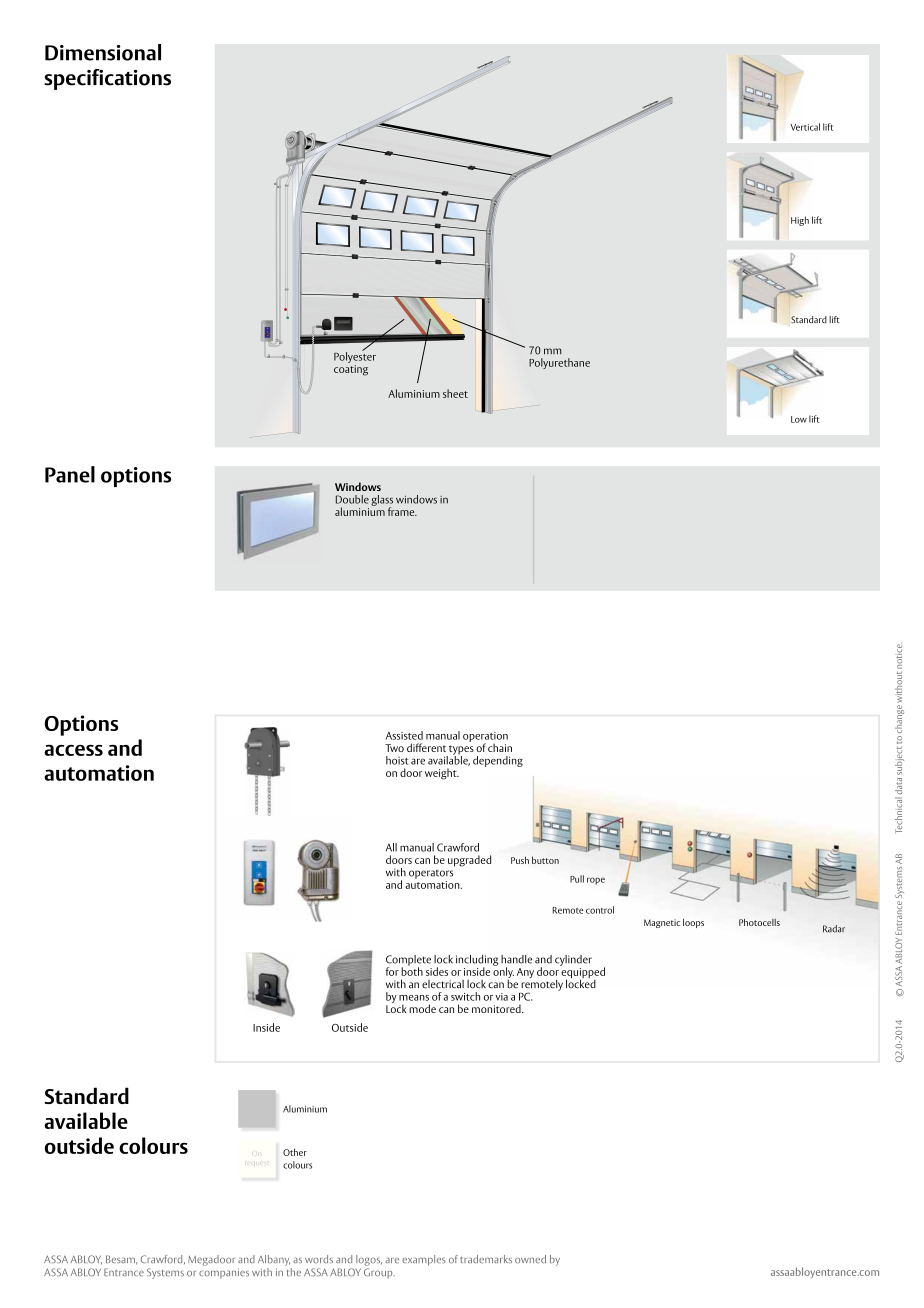 The width and height of the document is (924, 1308). What do you see at coordinates (805, 127) in the document?
I see `Vertical` at bounding box center [805, 127].
